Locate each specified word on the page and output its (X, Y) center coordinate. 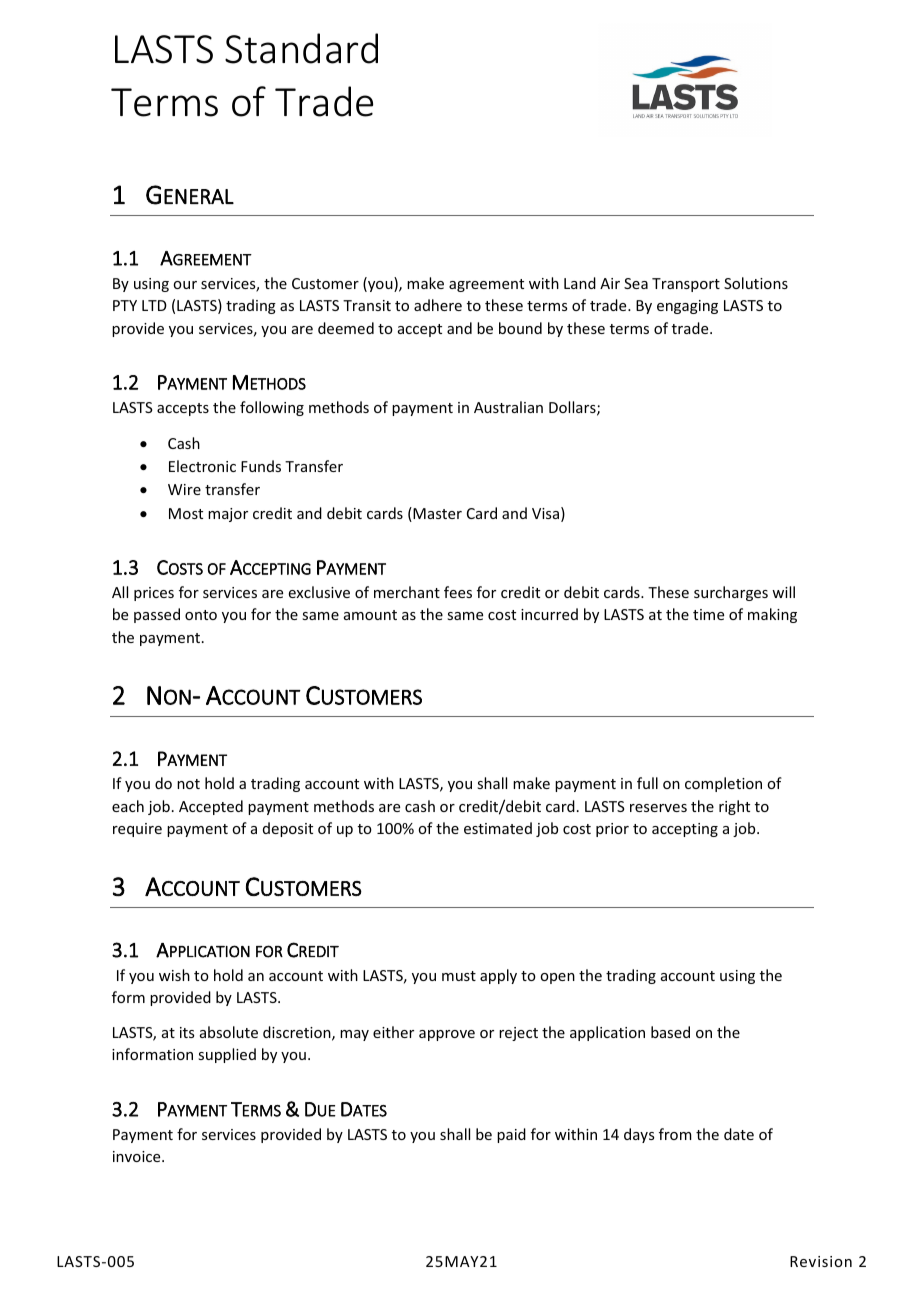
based (670, 1032)
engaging (687, 307)
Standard (301, 48)
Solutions (756, 283)
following (272, 408)
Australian (508, 407)
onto (201, 615)
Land (580, 283)
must (459, 976)
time (708, 614)
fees (458, 592)
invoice (138, 1156)
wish (174, 975)
